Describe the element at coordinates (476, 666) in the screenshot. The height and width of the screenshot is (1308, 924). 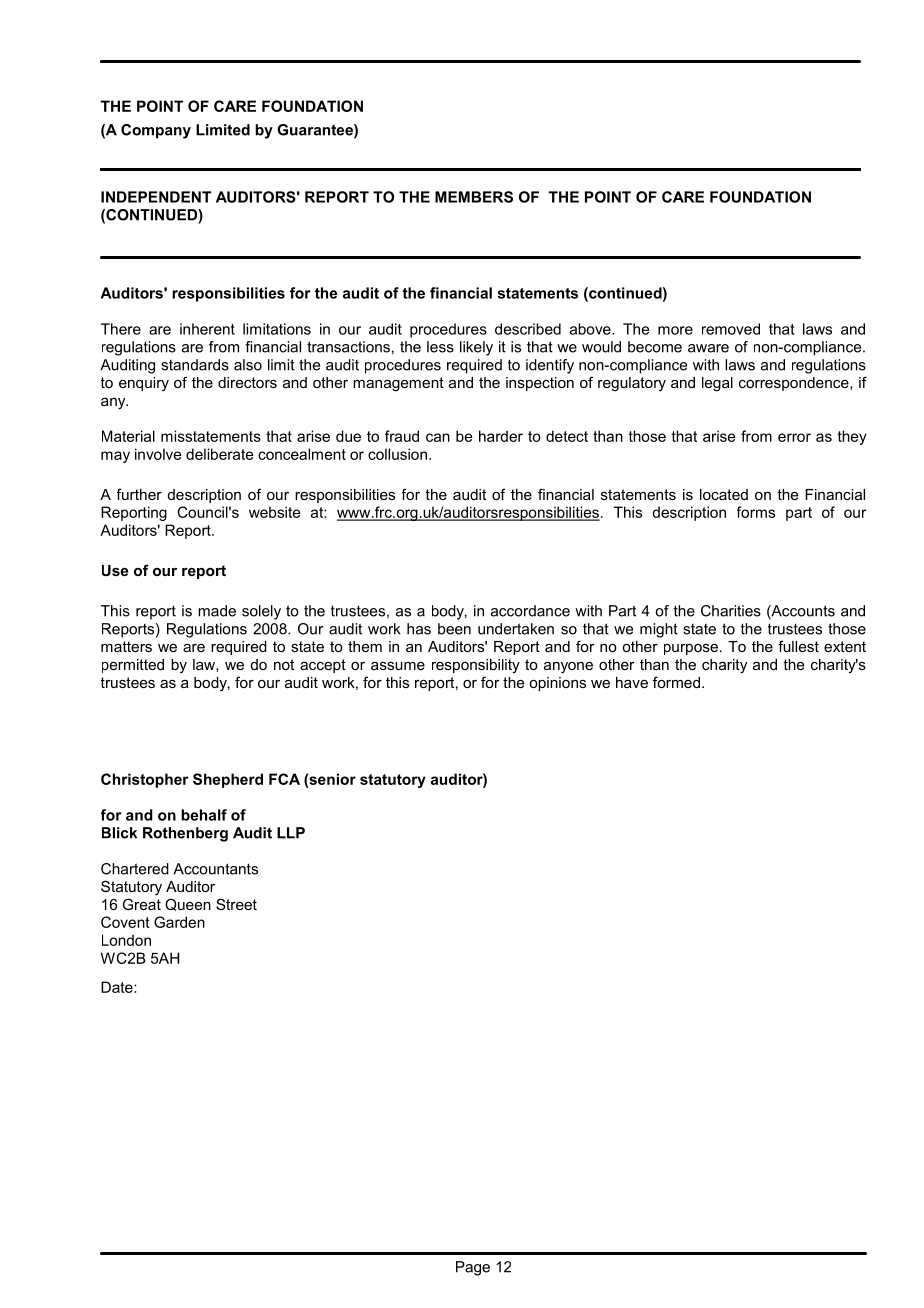
I see `responsibility` at that location.
